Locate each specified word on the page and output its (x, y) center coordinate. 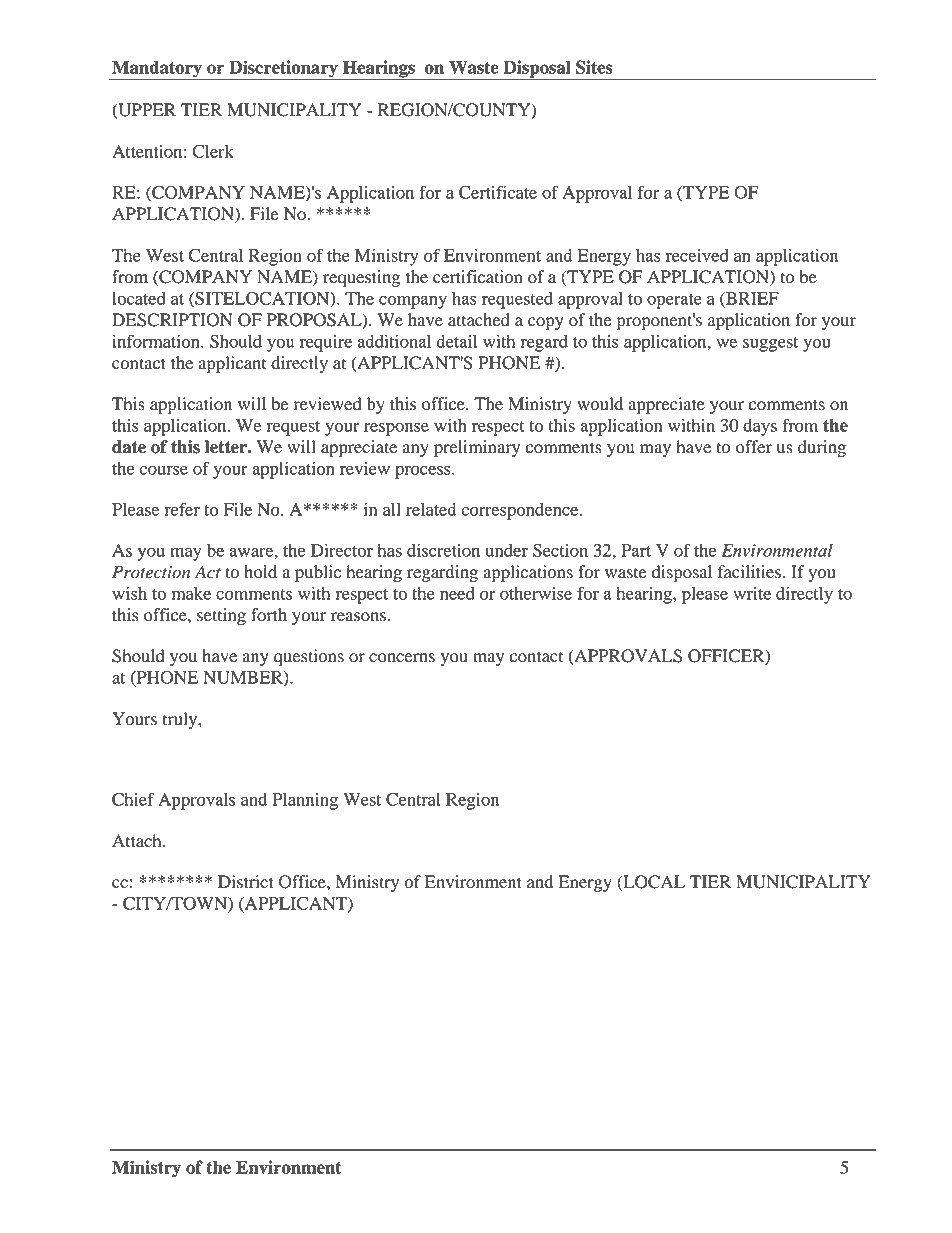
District (246, 882)
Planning (305, 801)
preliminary (477, 448)
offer (754, 447)
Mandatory (157, 70)
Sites (594, 67)
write (752, 593)
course (163, 470)
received (697, 255)
